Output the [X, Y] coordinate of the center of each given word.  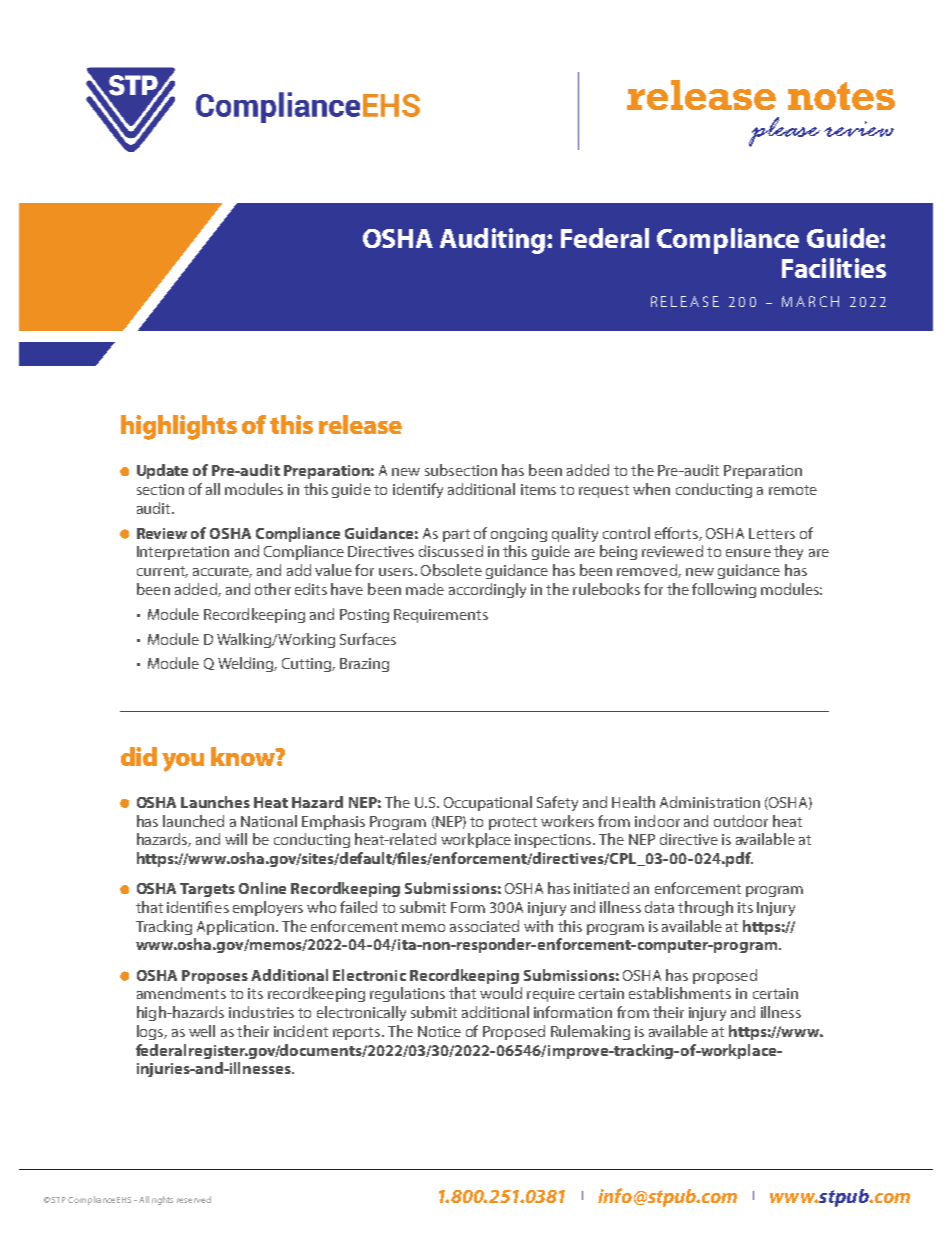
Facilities [834, 268]
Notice [439, 1031]
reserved [194, 1199]
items [538, 489]
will [236, 839]
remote [793, 490]
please [784, 132]
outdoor [741, 821]
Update [162, 471]
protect [513, 823]
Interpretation [183, 553]
